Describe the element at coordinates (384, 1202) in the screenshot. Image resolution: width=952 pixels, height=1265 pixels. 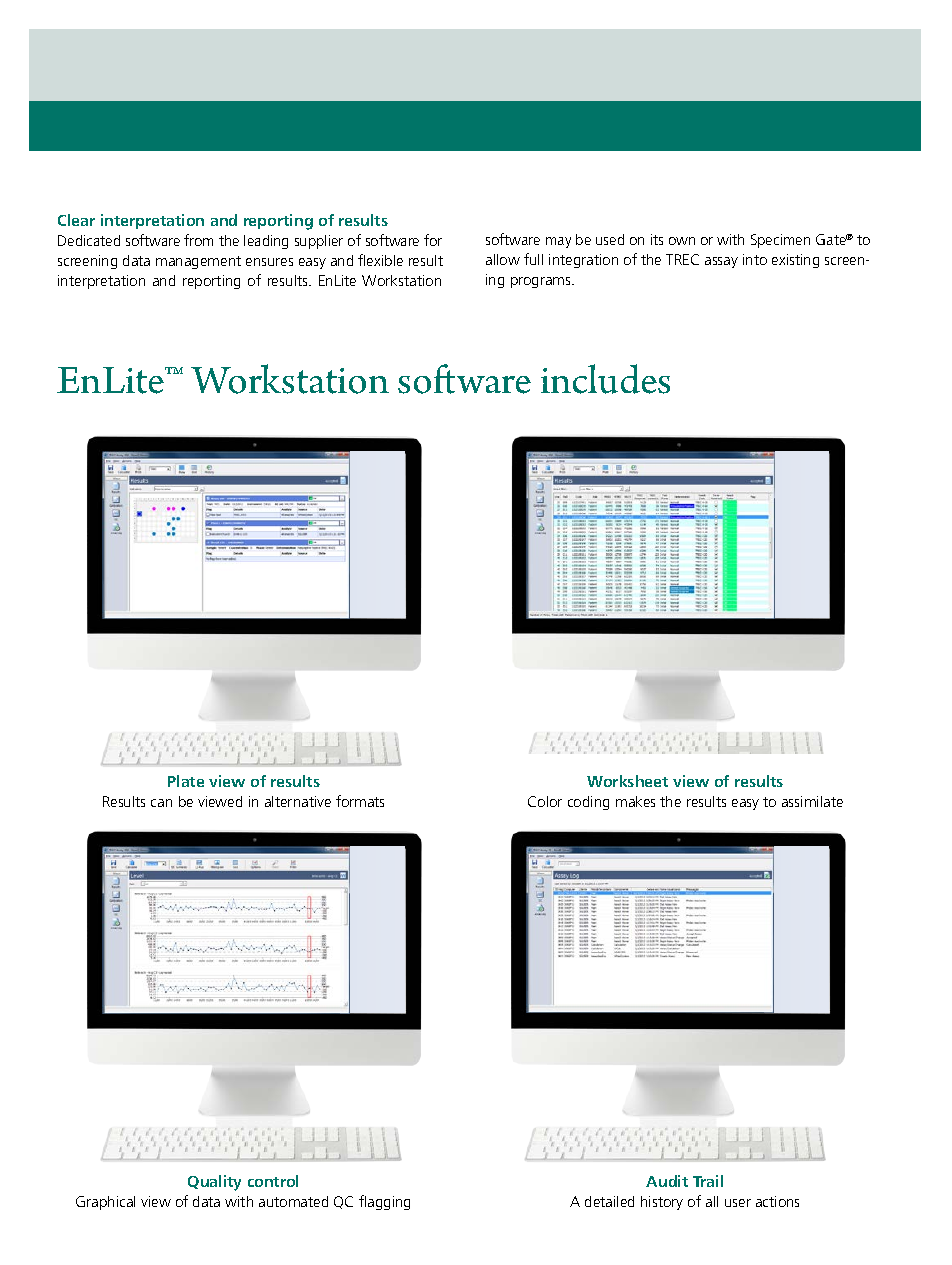
I see `flagging` at that location.
